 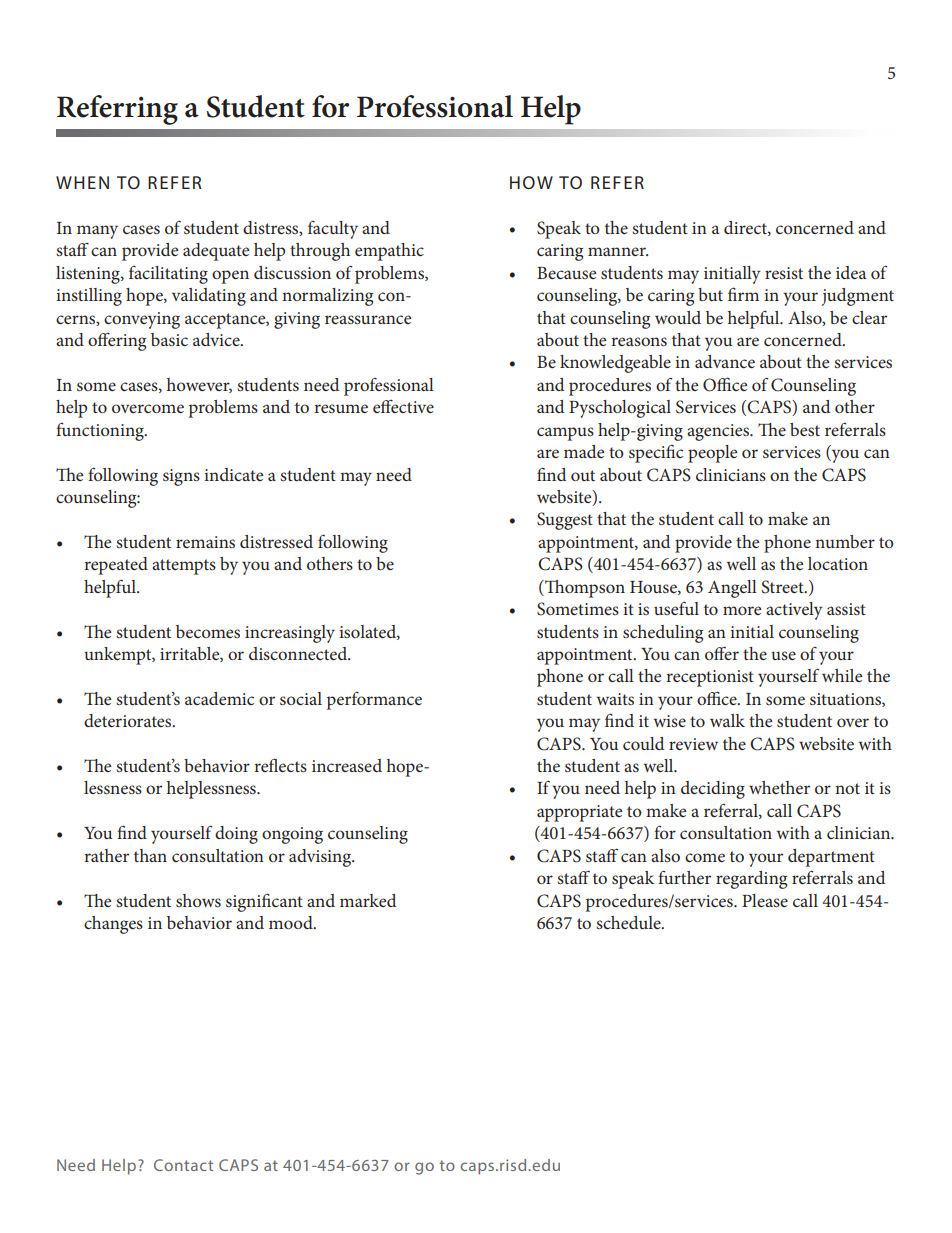 I want to click on appropriate, so click(x=579, y=813).
